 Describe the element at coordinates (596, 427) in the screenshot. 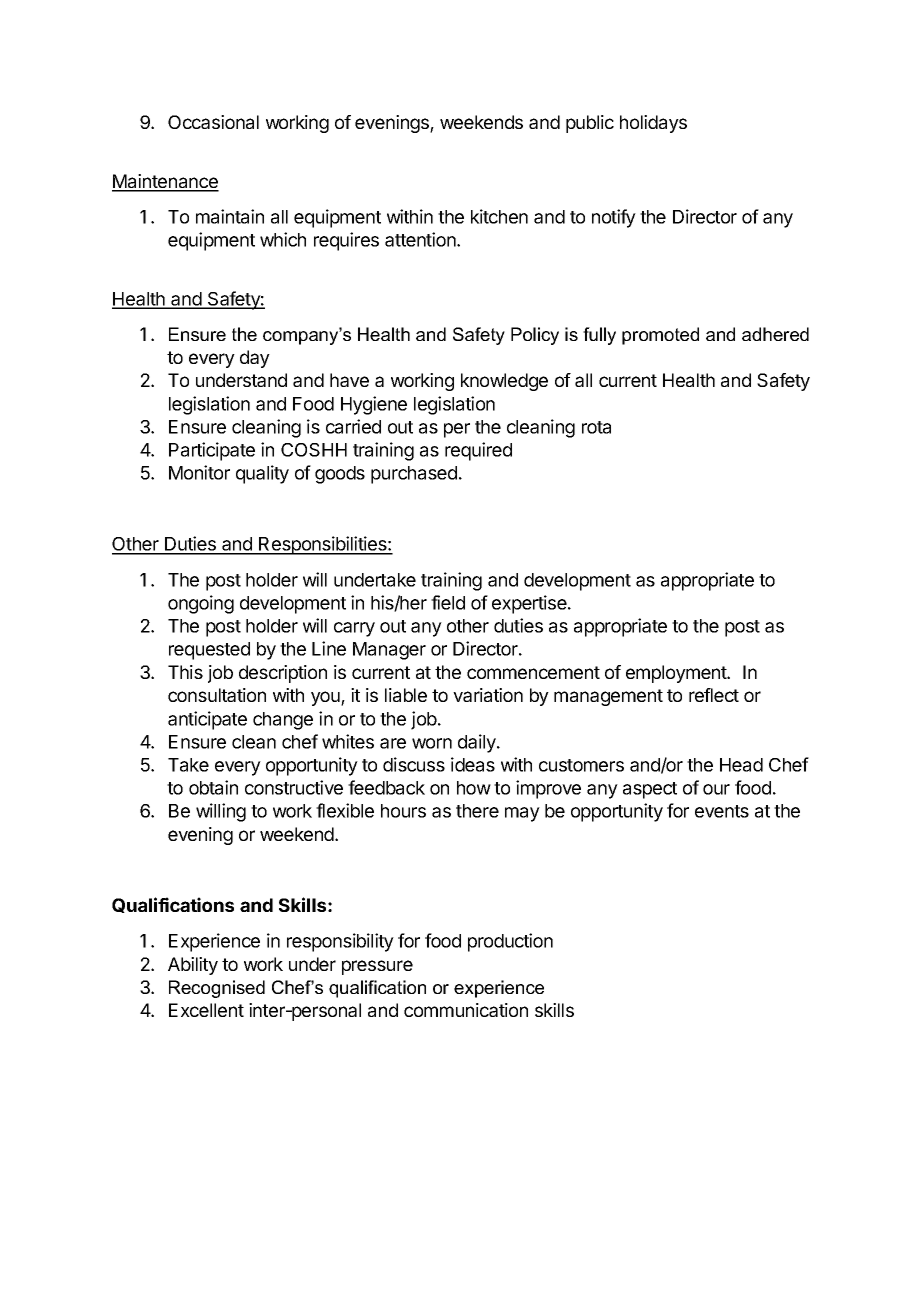

I see `rota` at that location.
